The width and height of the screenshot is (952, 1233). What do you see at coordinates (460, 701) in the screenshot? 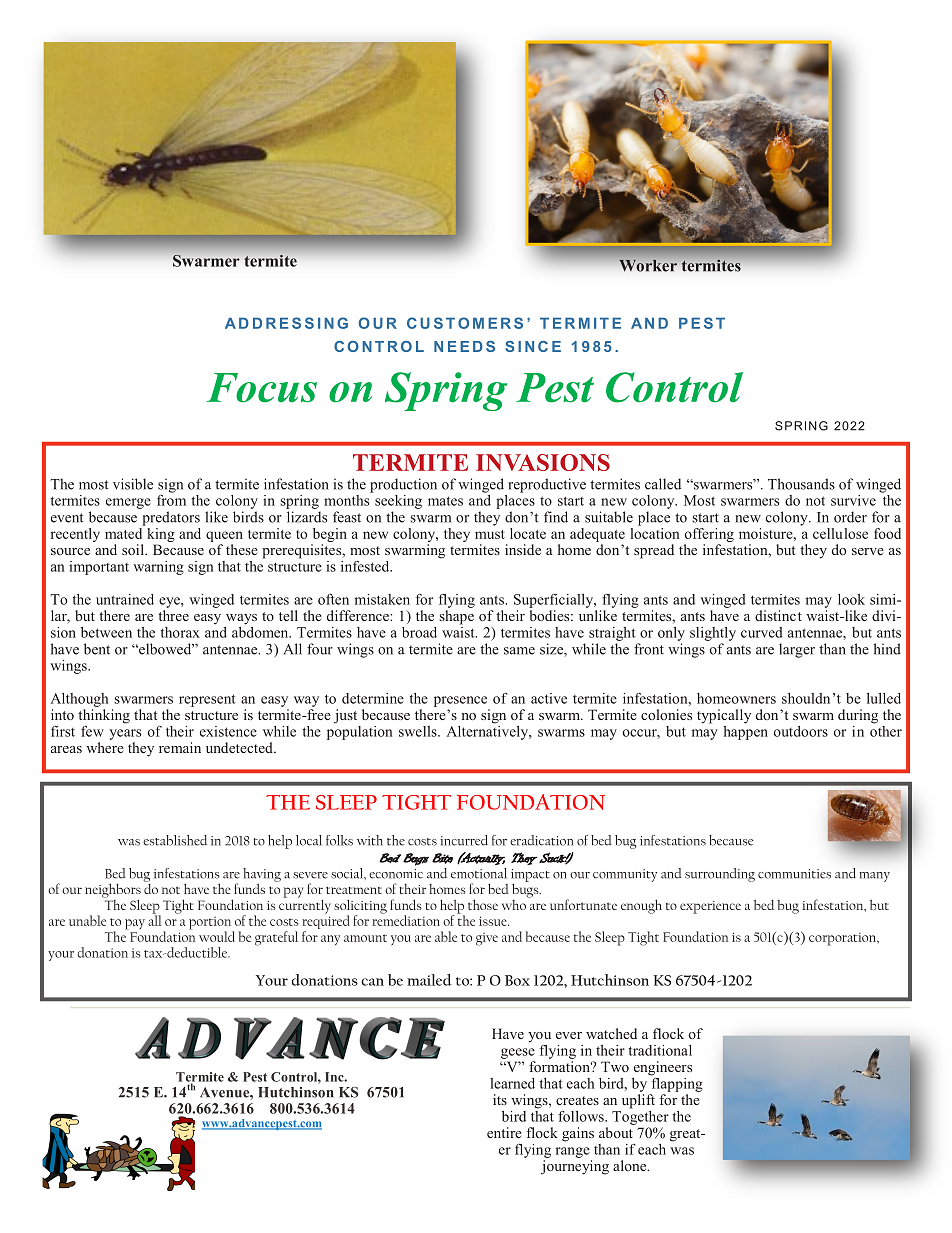
I see `presence` at bounding box center [460, 701].
